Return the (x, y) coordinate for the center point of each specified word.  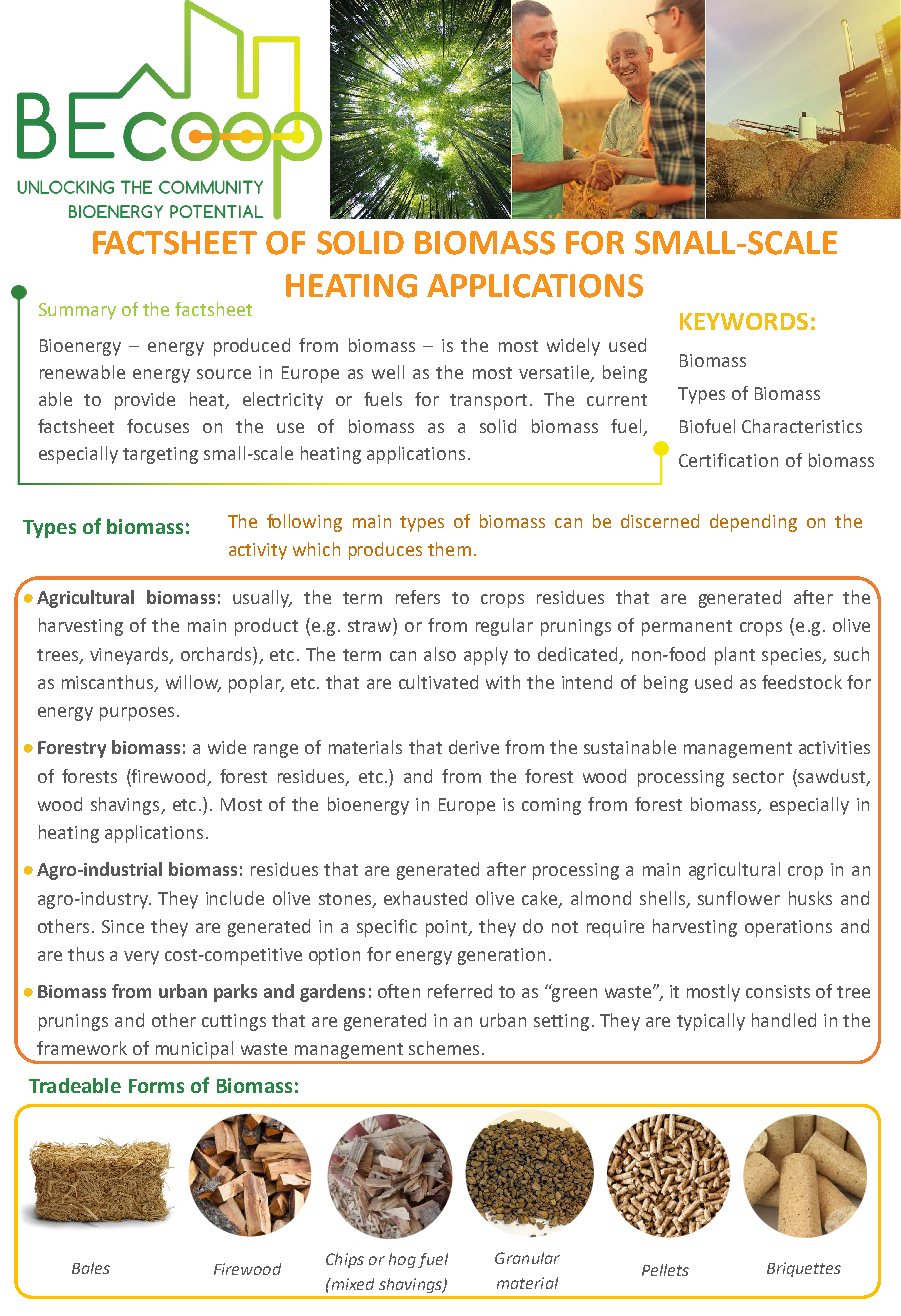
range (276, 751)
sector (758, 777)
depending (753, 523)
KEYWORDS (744, 321)
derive (474, 747)
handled (784, 1020)
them (449, 549)
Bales (91, 1268)
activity (258, 551)
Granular (527, 1258)
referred (460, 991)
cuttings (234, 1022)
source (224, 374)
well (388, 372)
